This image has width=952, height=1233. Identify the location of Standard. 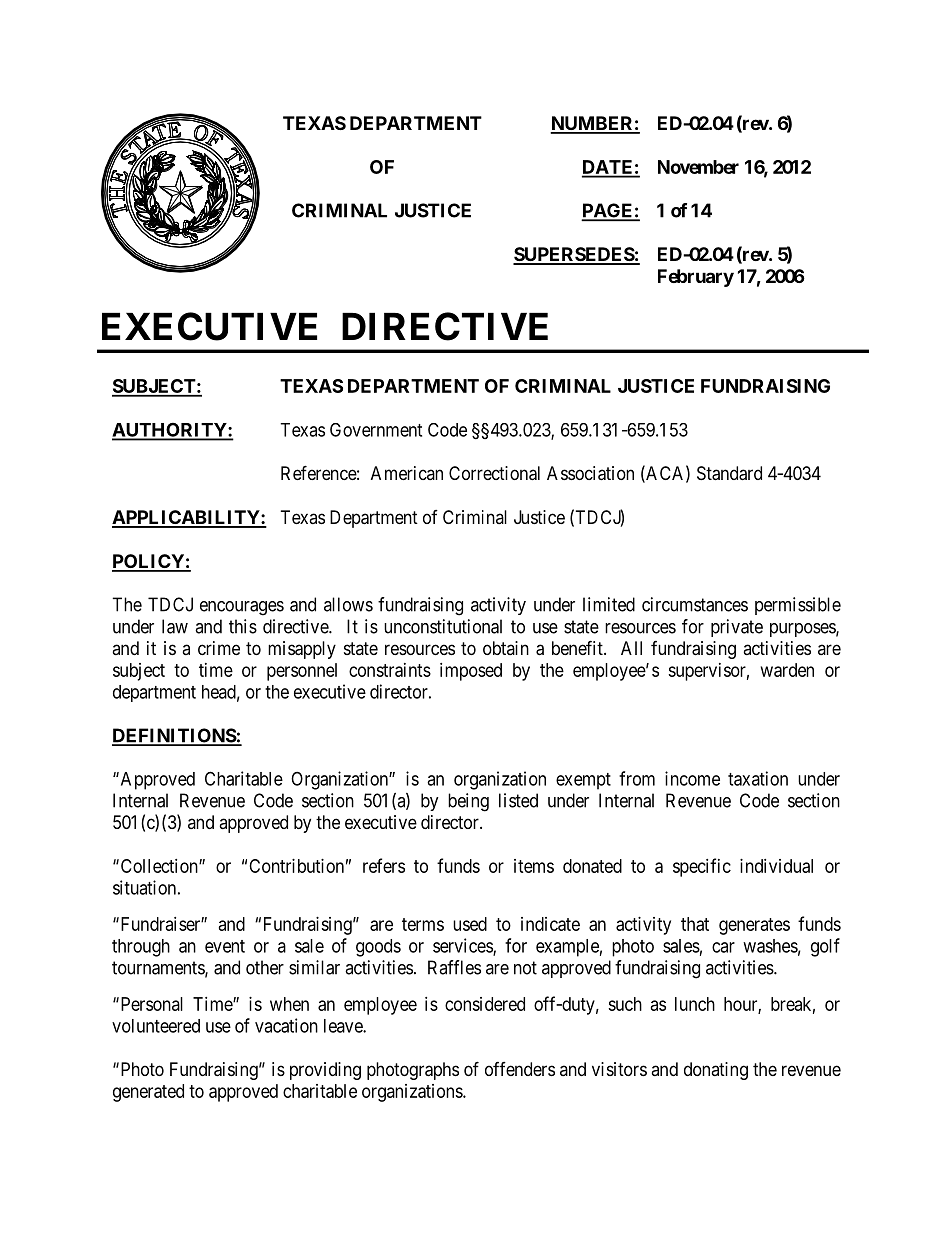
(729, 473).
